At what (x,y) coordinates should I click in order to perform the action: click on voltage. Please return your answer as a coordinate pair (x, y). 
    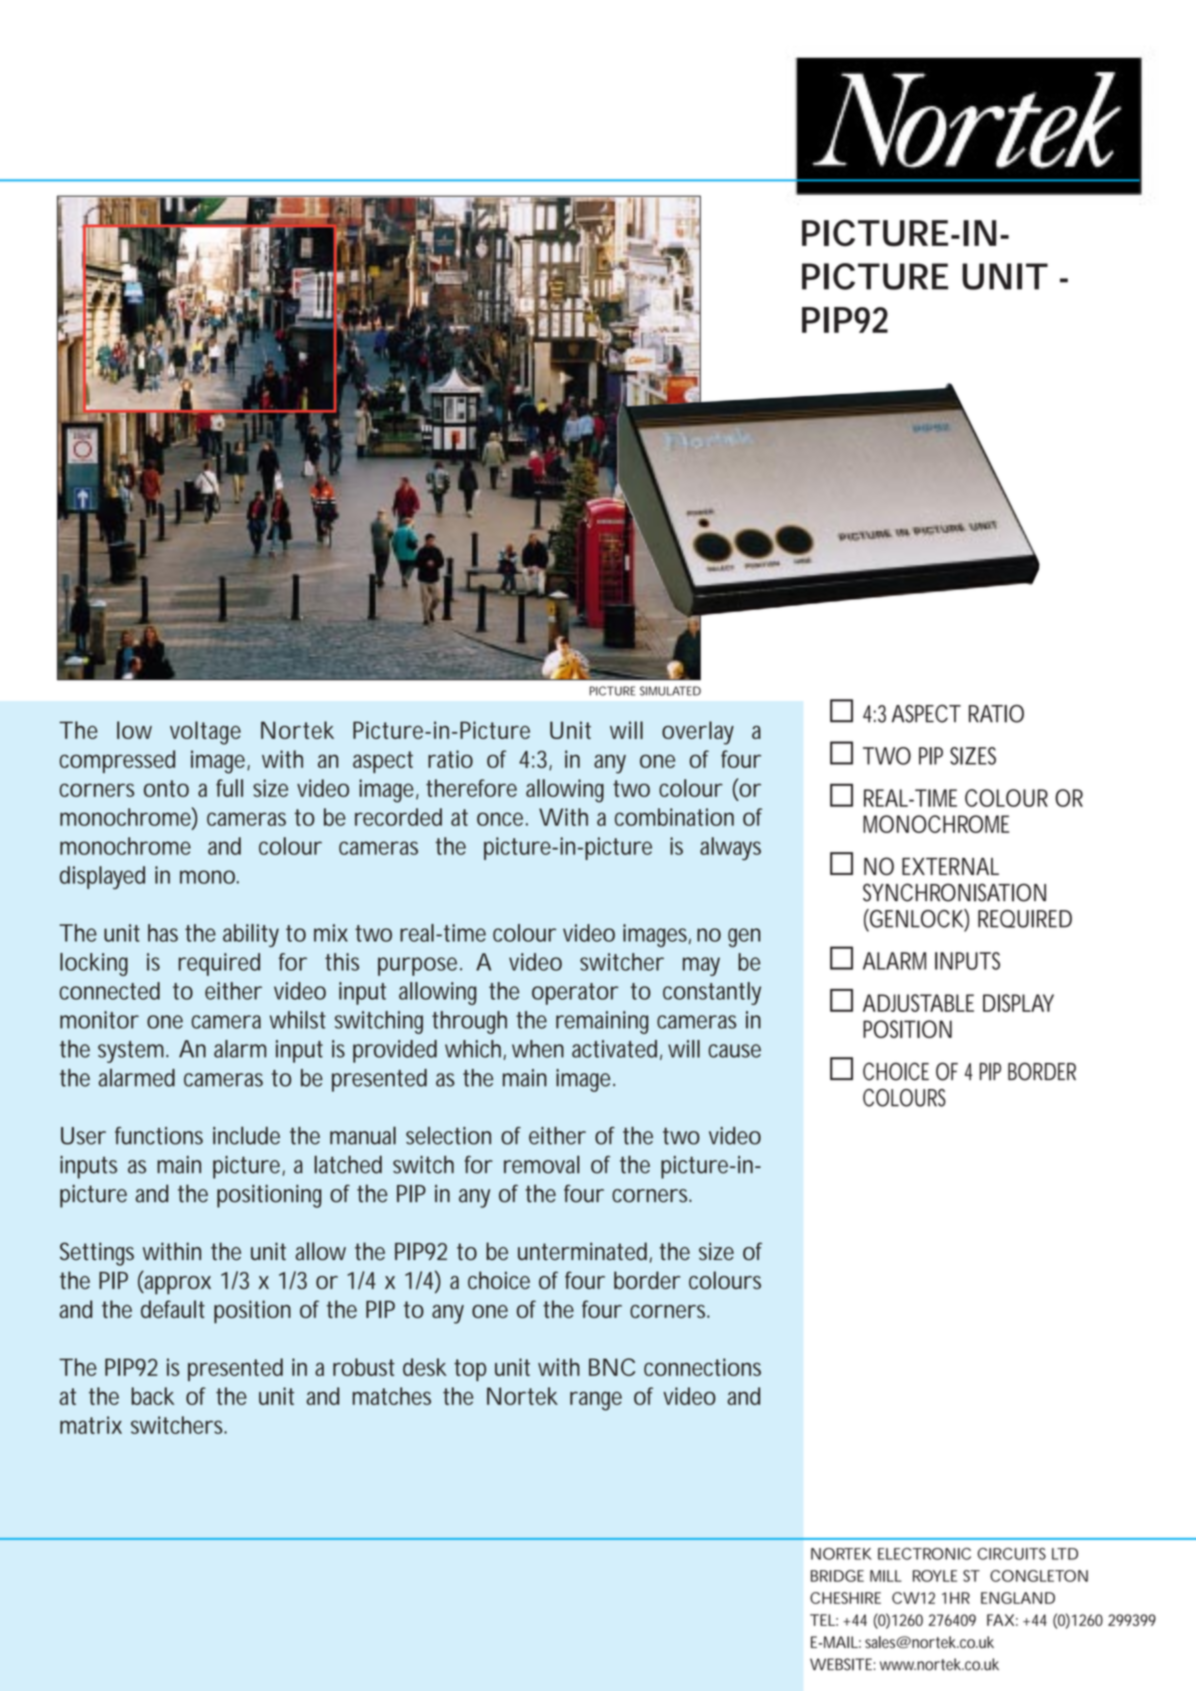
    Looking at the image, I should click on (205, 733).
